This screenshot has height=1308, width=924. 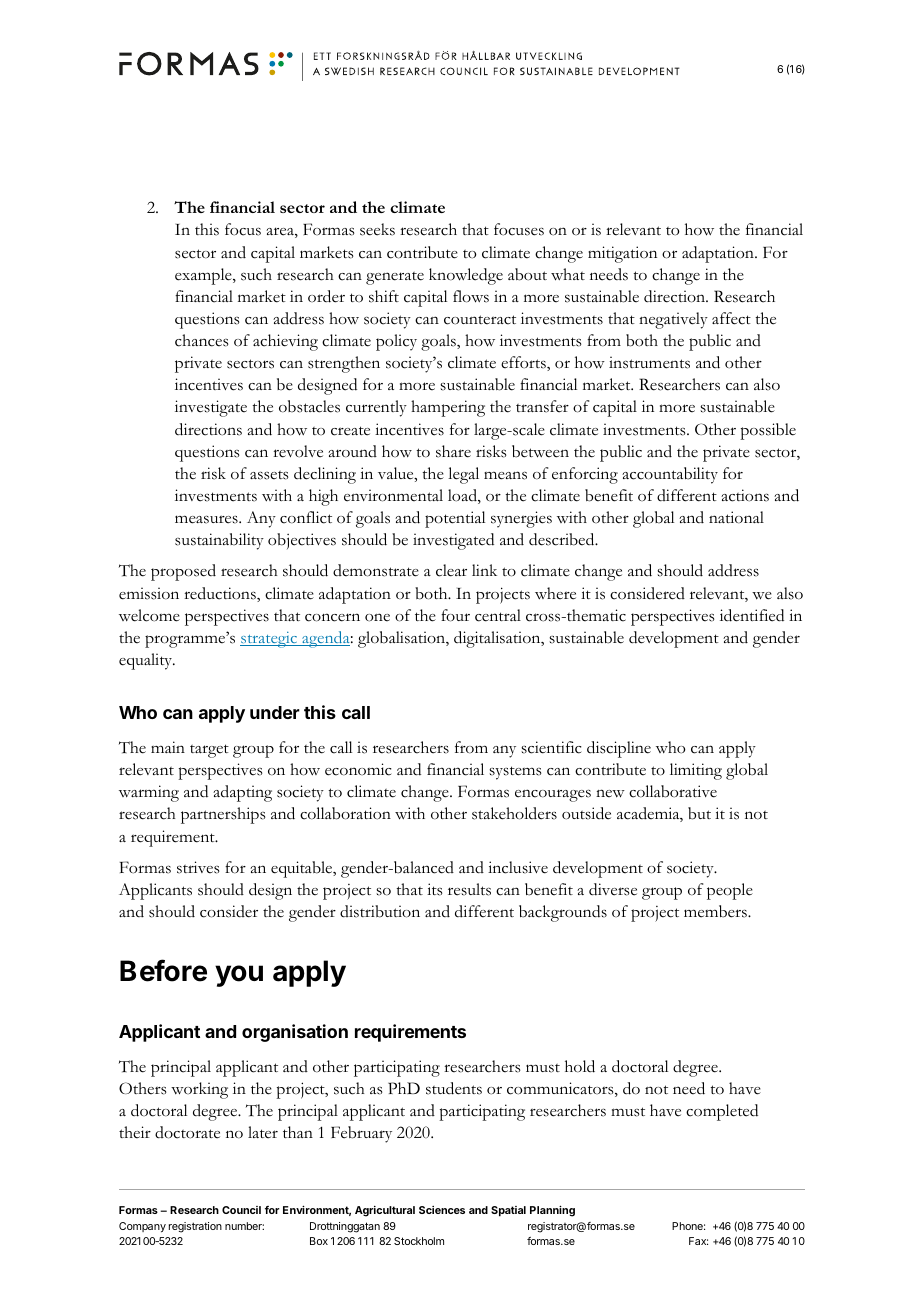 I want to click on knowledge, so click(x=466, y=276).
